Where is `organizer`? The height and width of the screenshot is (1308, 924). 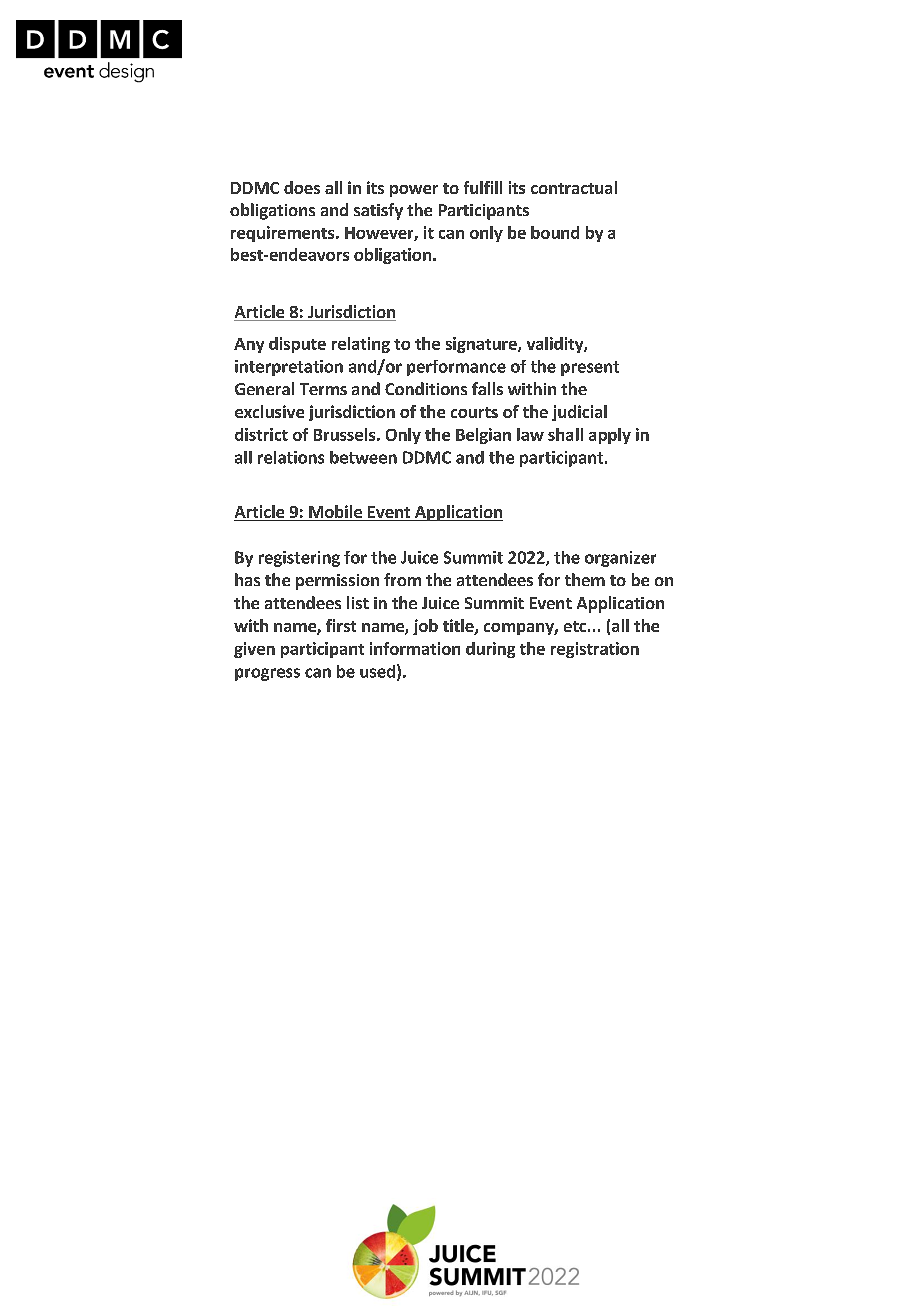
organizer is located at coordinates (620, 559).
